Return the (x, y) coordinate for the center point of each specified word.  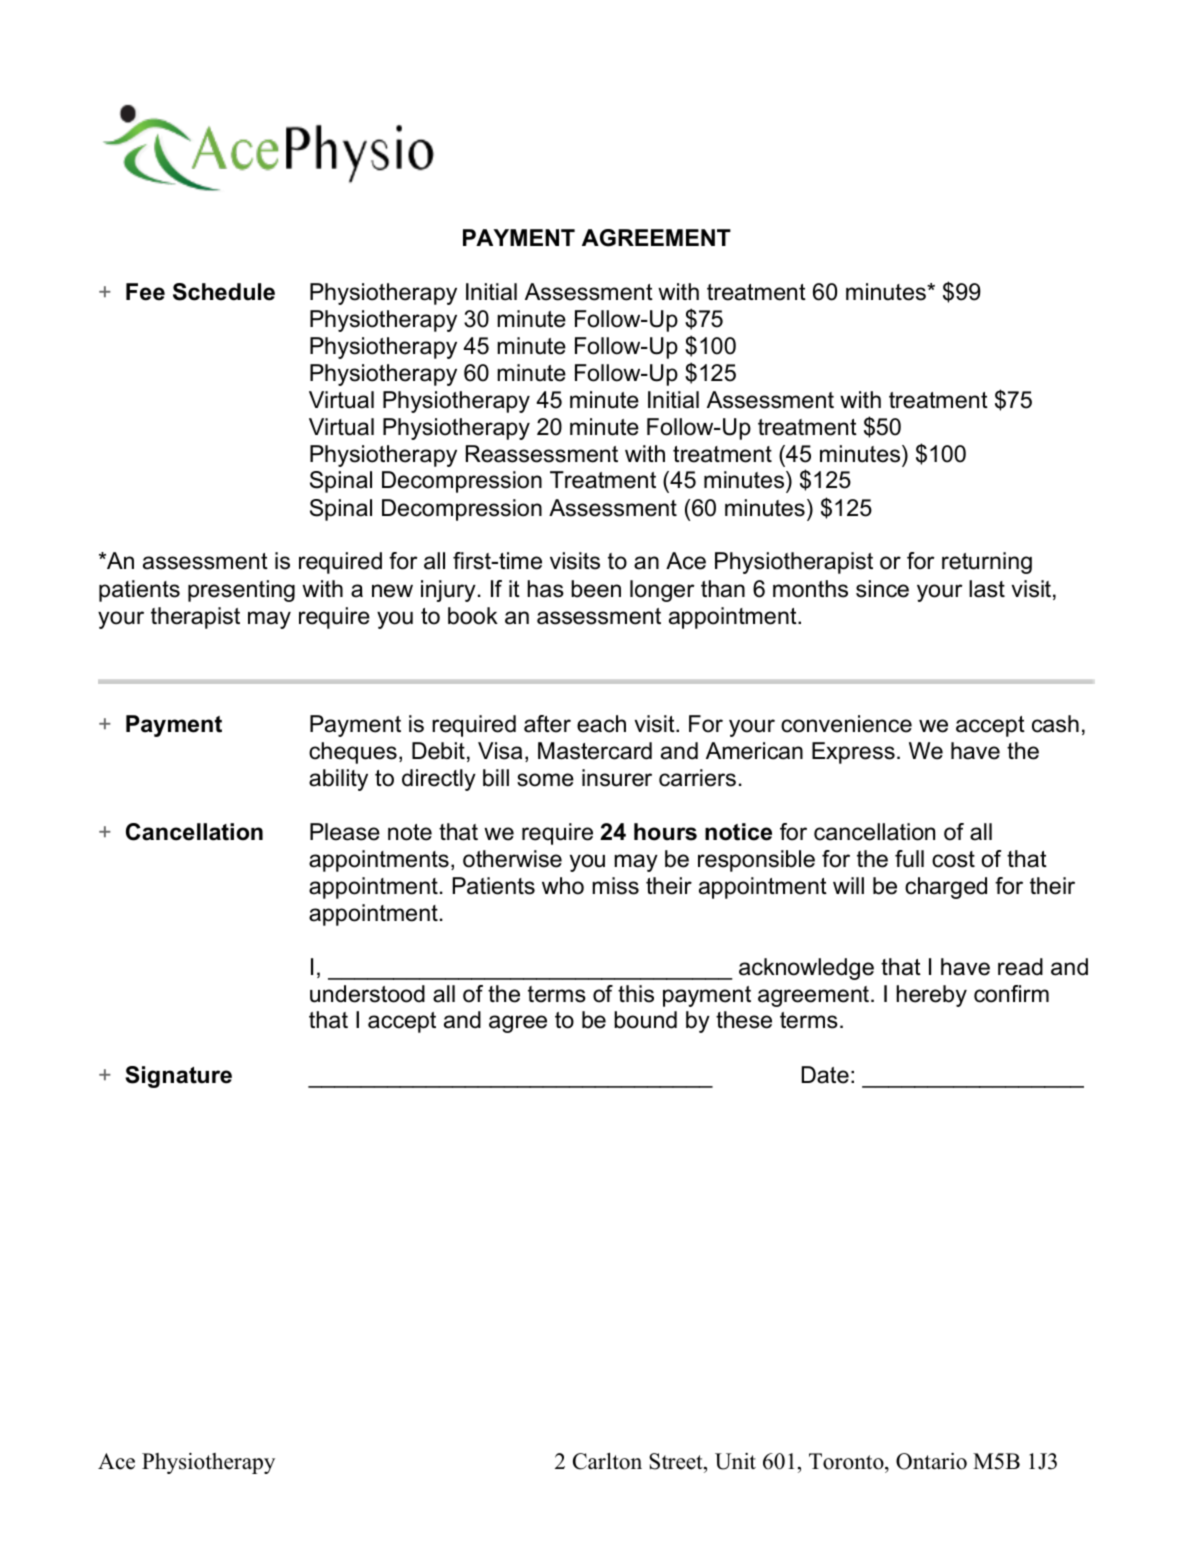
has (545, 589)
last (987, 589)
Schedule (224, 292)
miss (615, 886)
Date (825, 1075)
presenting (241, 591)
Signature (178, 1077)
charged (946, 888)
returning (987, 563)
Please (345, 832)
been (596, 589)
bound (645, 1020)
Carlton (607, 1461)
